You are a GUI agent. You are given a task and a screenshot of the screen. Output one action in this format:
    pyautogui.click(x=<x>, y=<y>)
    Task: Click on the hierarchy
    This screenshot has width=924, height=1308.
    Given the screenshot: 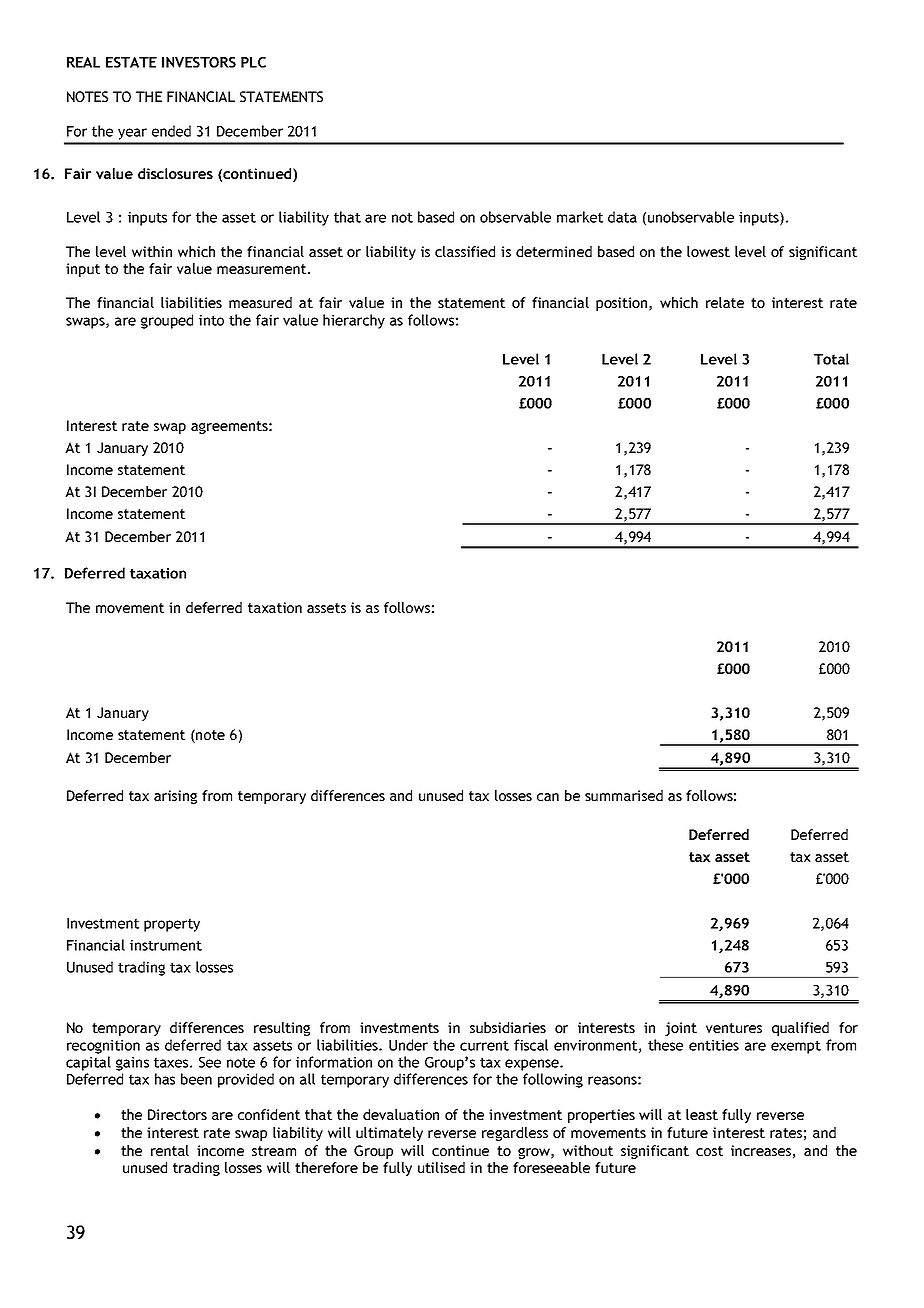 What is the action you would take?
    pyautogui.click(x=354, y=321)
